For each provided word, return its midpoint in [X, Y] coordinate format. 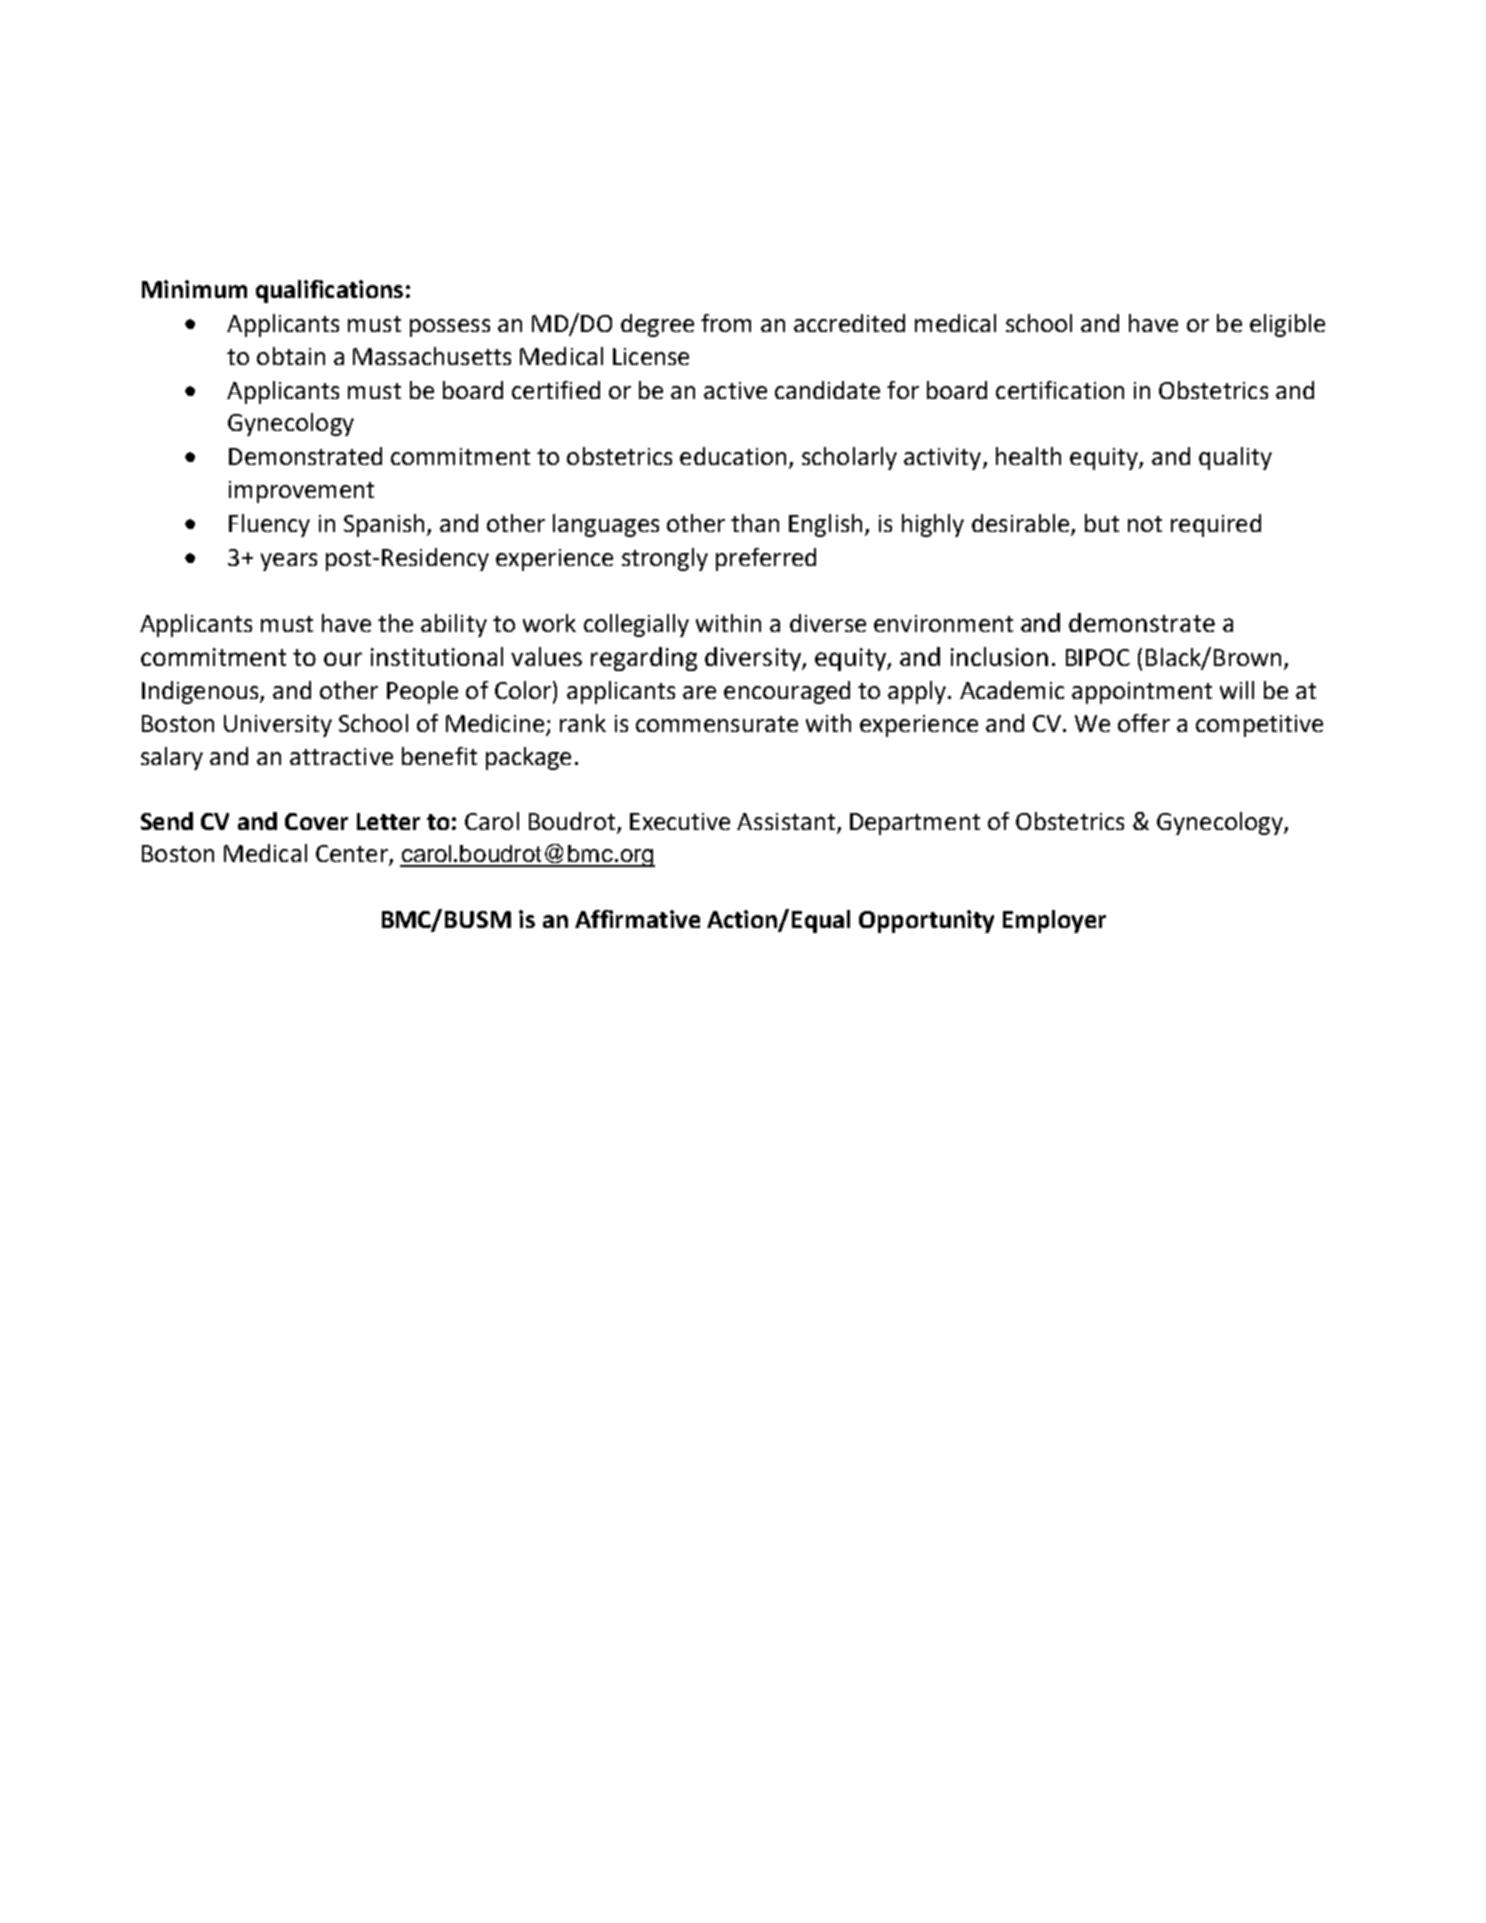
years [289, 562]
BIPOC [1098, 657]
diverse [828, 623]
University [278, 726]
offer [1144, 723]
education [733, 456]
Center [353, 855]
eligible [1287, 325]
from [726, 323]
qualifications [329, 291]
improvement [301, 492]
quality [1235, 458]
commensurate [717, 724]
